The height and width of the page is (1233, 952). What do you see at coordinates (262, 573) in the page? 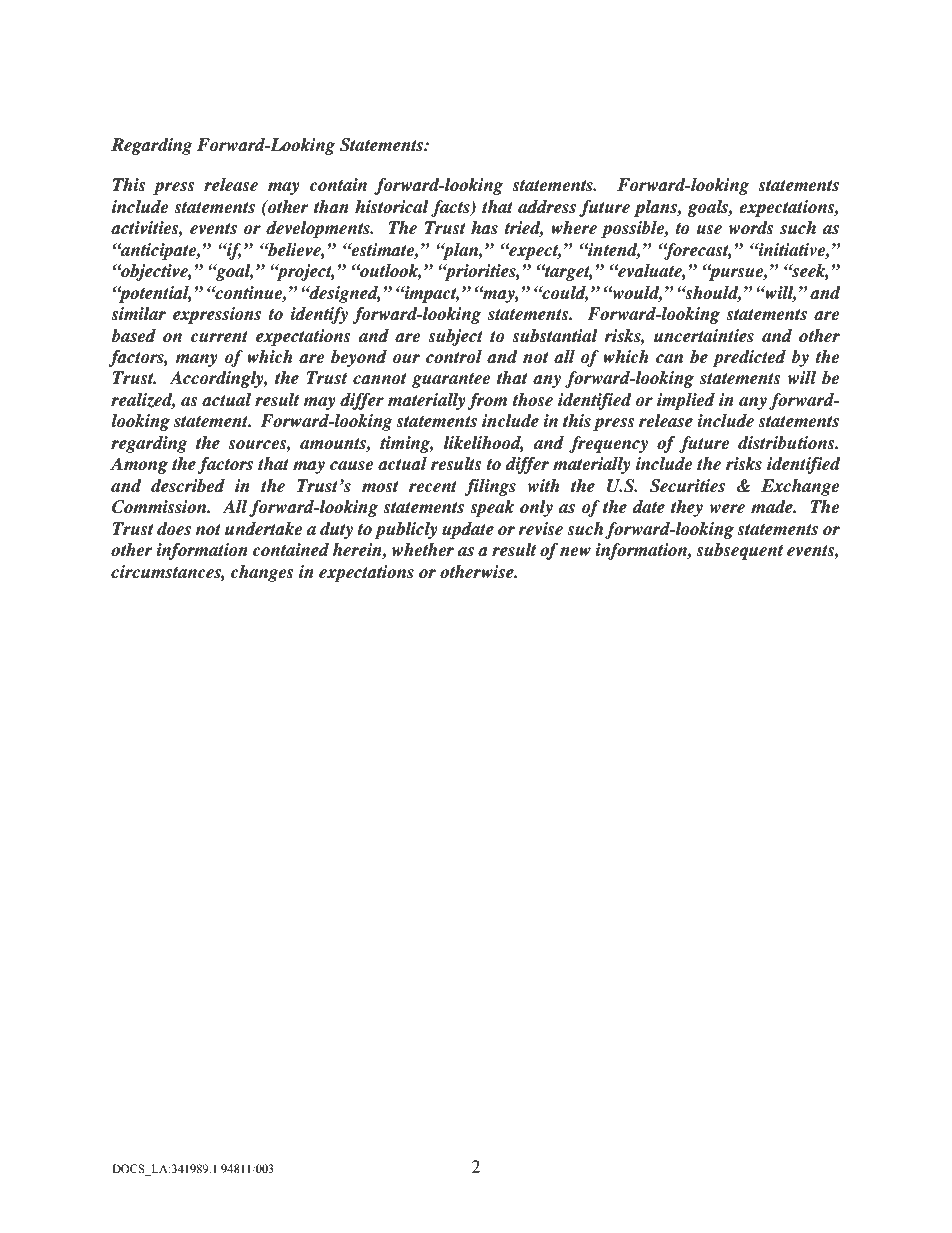
I see `changes` at bounding box center [262, 573].
